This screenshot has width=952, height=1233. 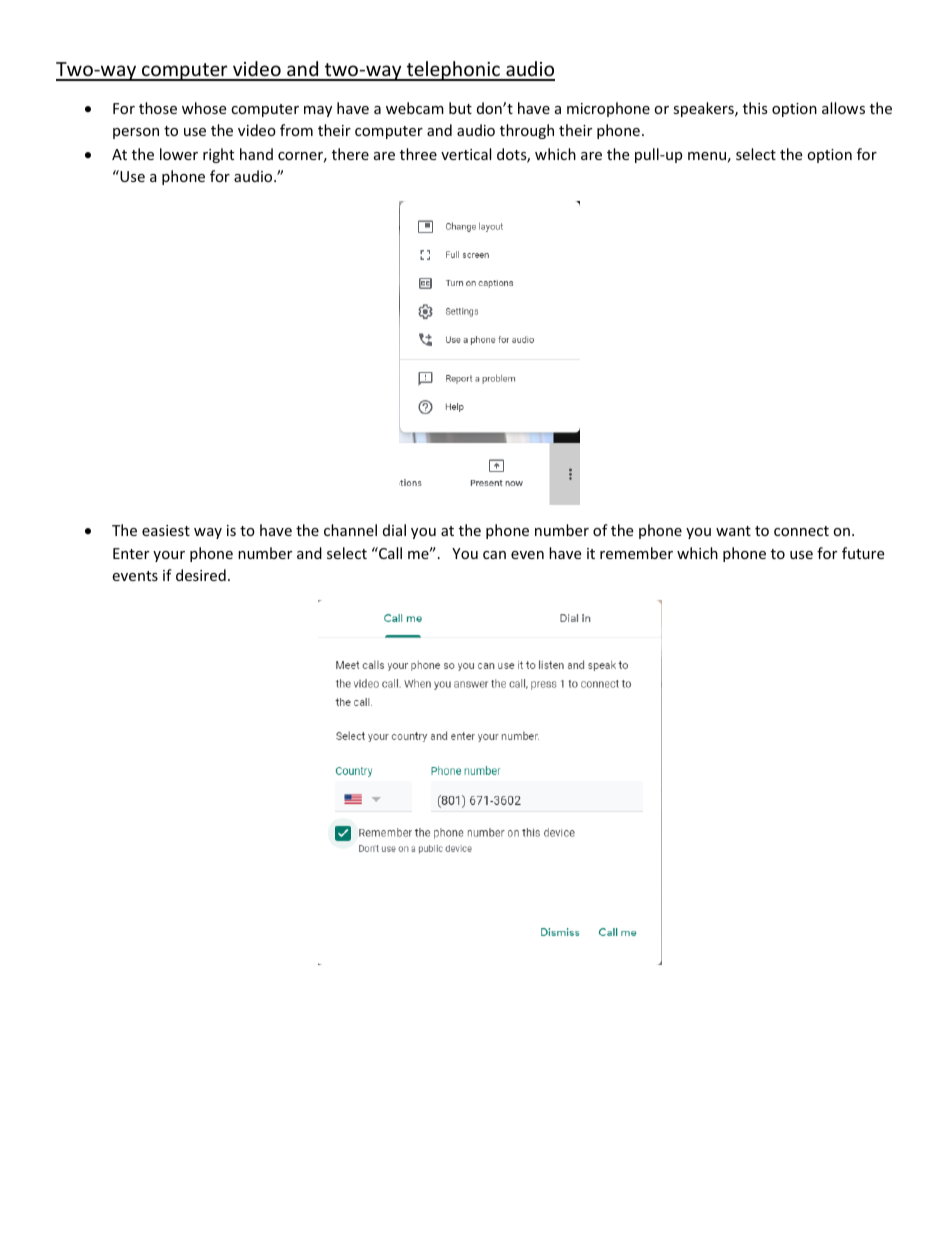 What do you see at coordinates (453, 71) in the screenshot?
I see `telephonic` at bounding box center [453, 71].
